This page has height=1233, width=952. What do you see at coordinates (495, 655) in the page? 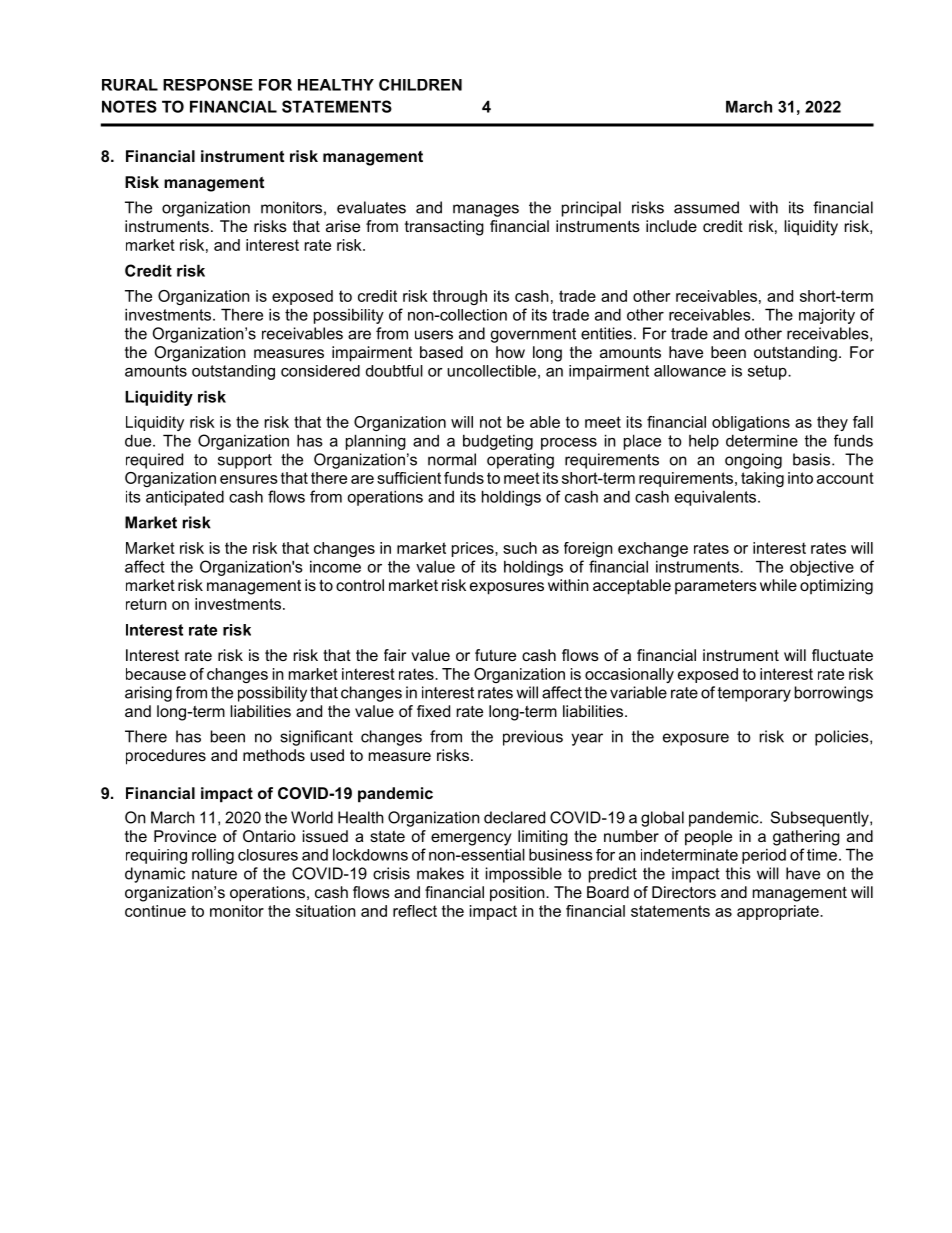
I see `future` at bounding box center [495, 655].
